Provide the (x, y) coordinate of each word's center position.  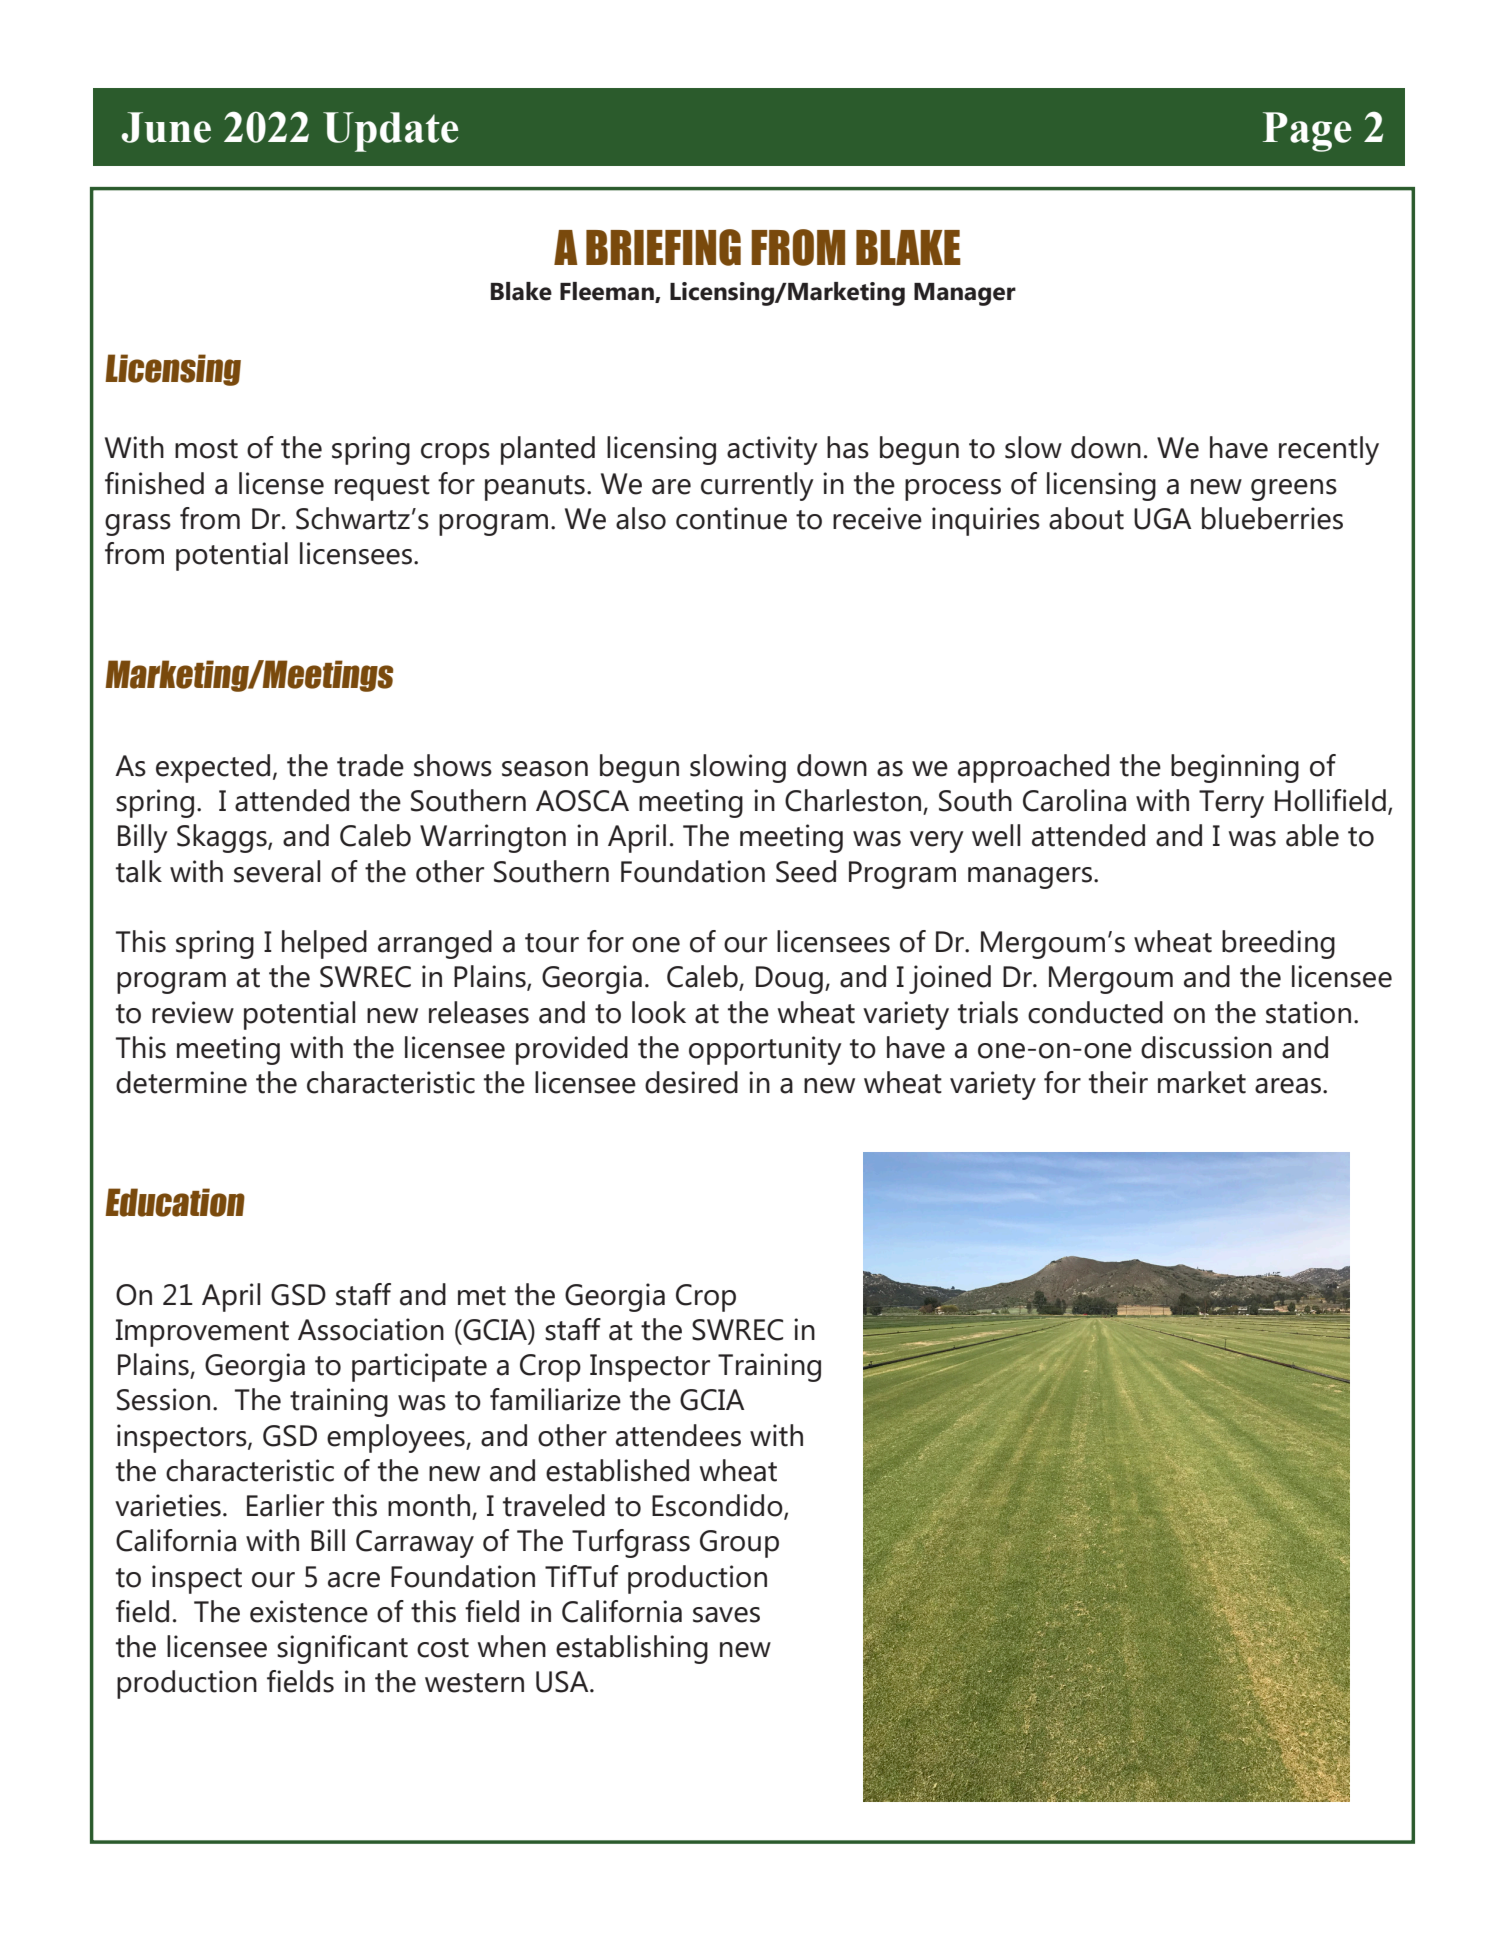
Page (1307, 132)
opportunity (765, 1050)
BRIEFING (663, 247)
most (206, 449)
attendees (678, 1435)
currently (757, 486)
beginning (1235, 768)
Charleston (854, 801)
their (1118, 1082)
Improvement (202, 1333)
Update (390, 132)
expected (213, 768)
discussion (1206, 1047)
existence (309, 1611)
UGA (1162, 519)
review (193, 1012)
